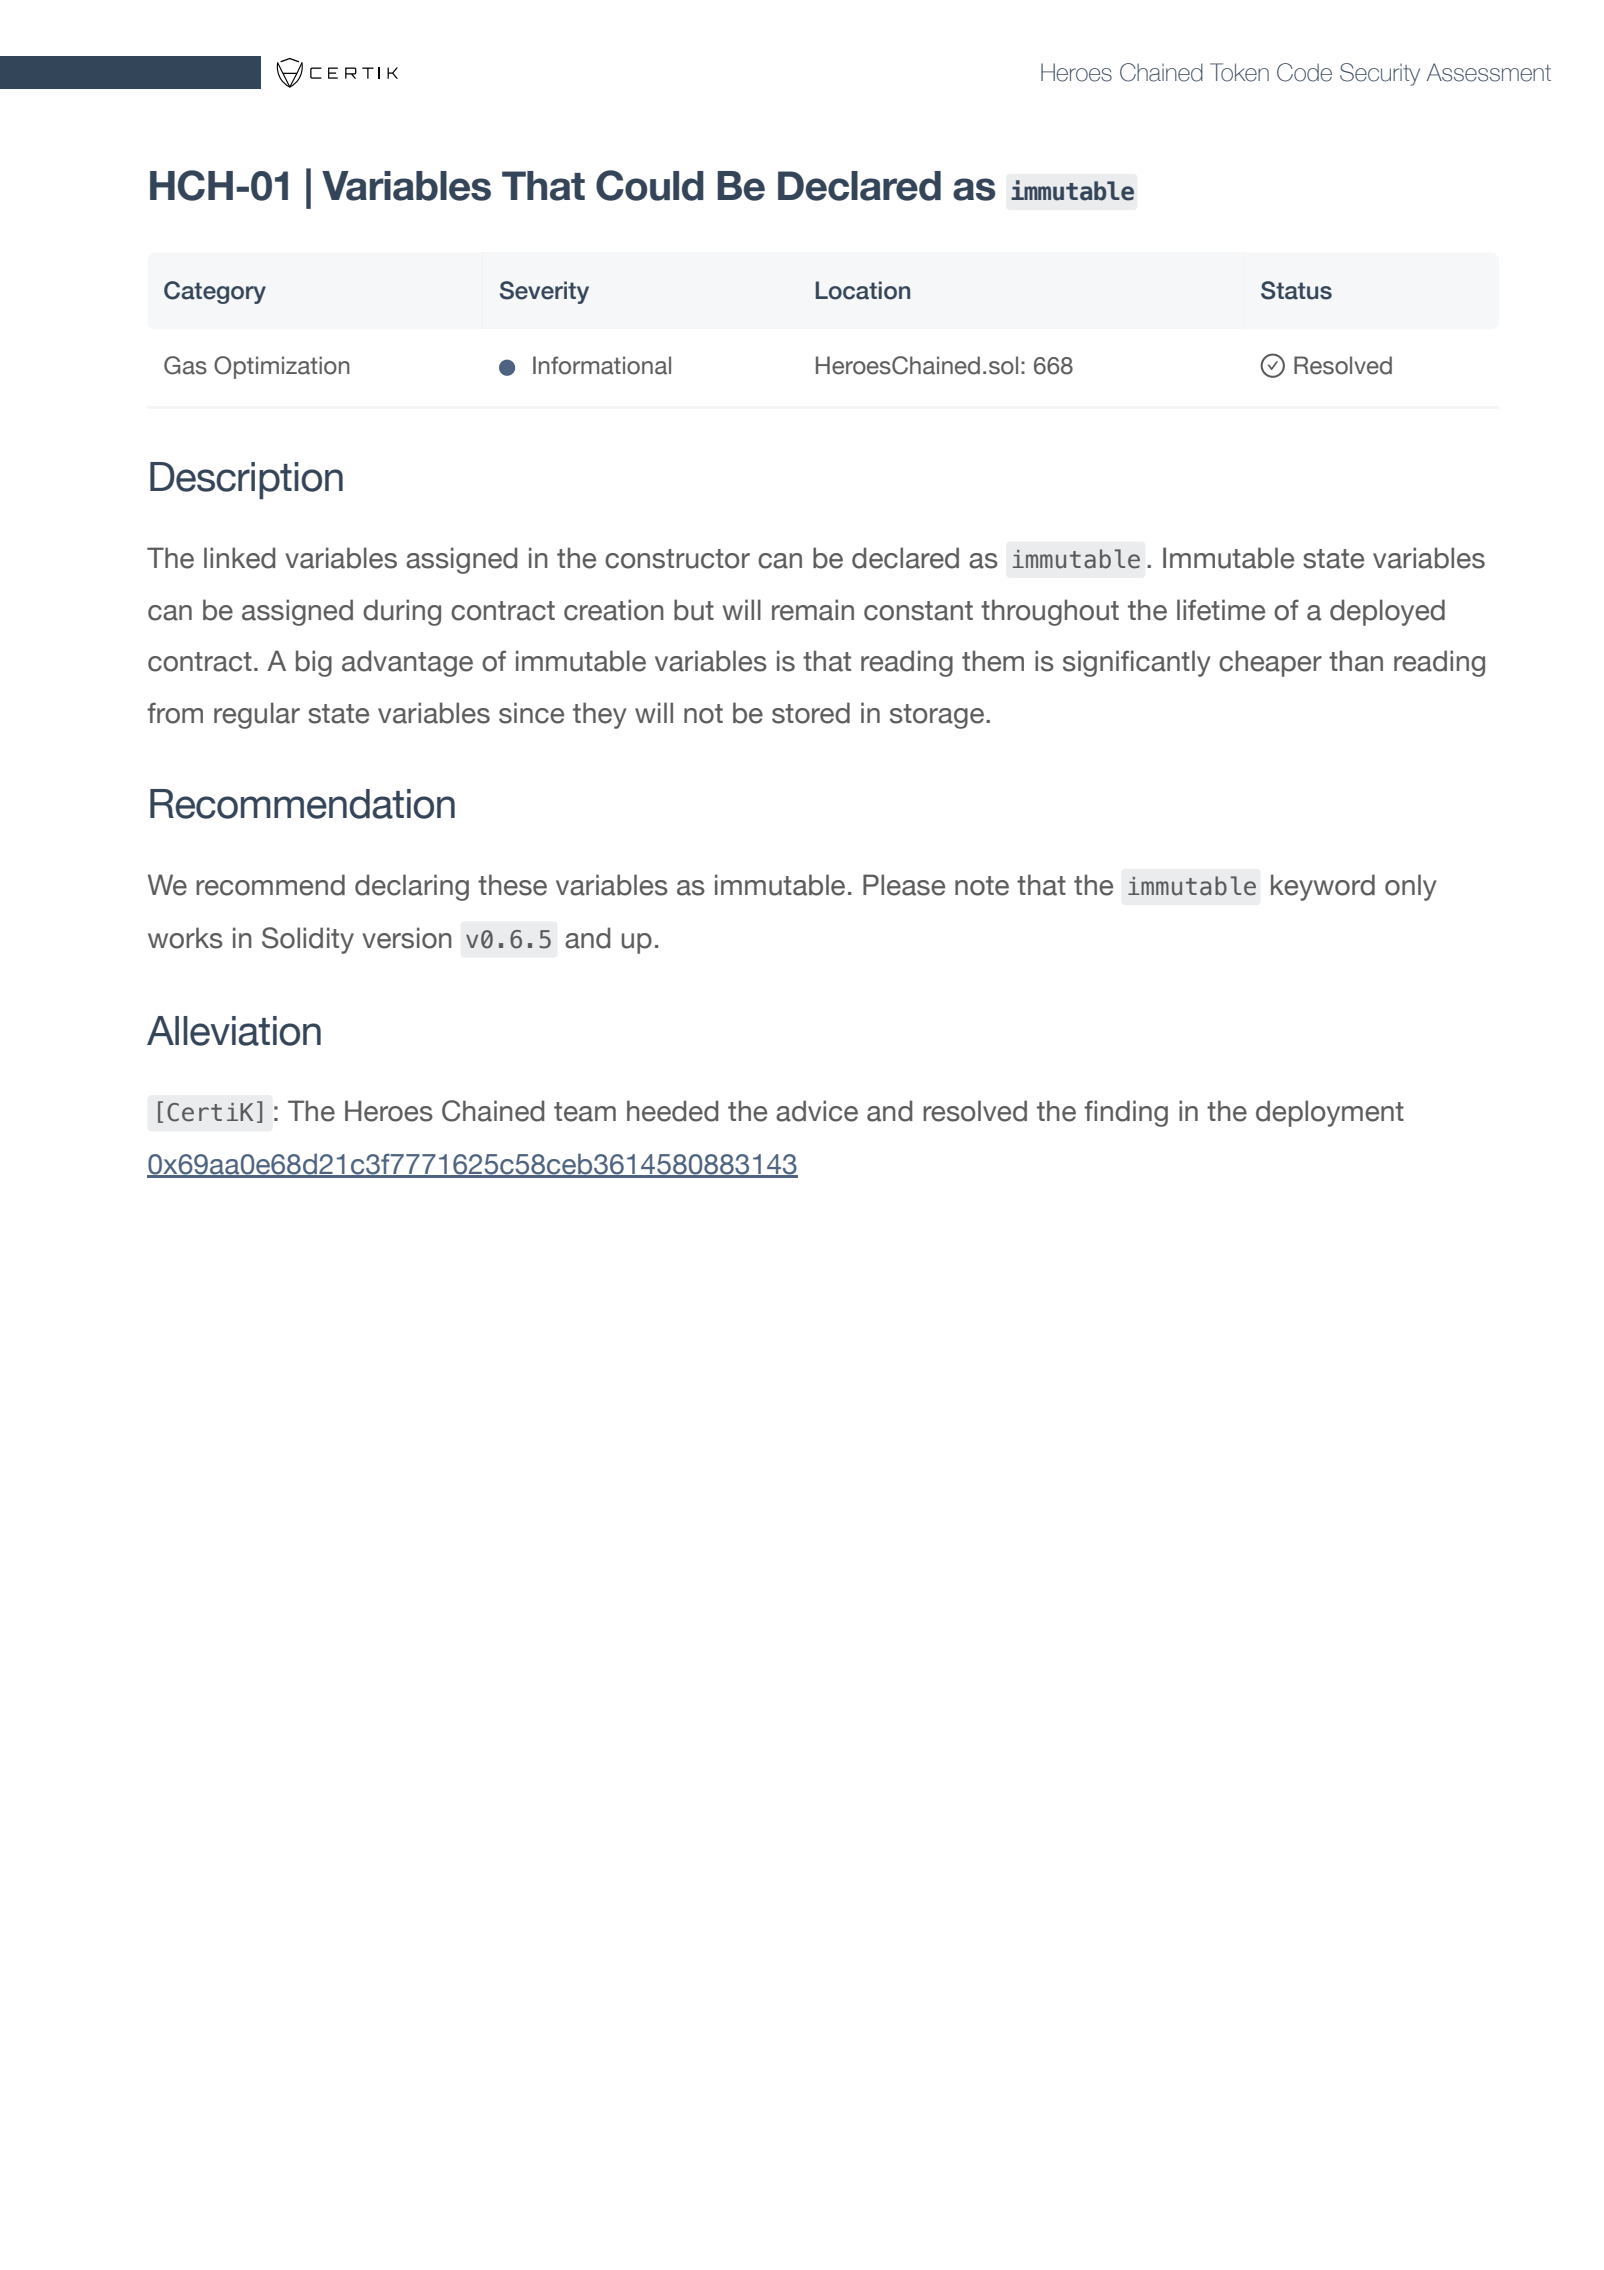 The height and width of the screenshot is (2270, 1604). I want to click on declaring, so click(412, 887).
